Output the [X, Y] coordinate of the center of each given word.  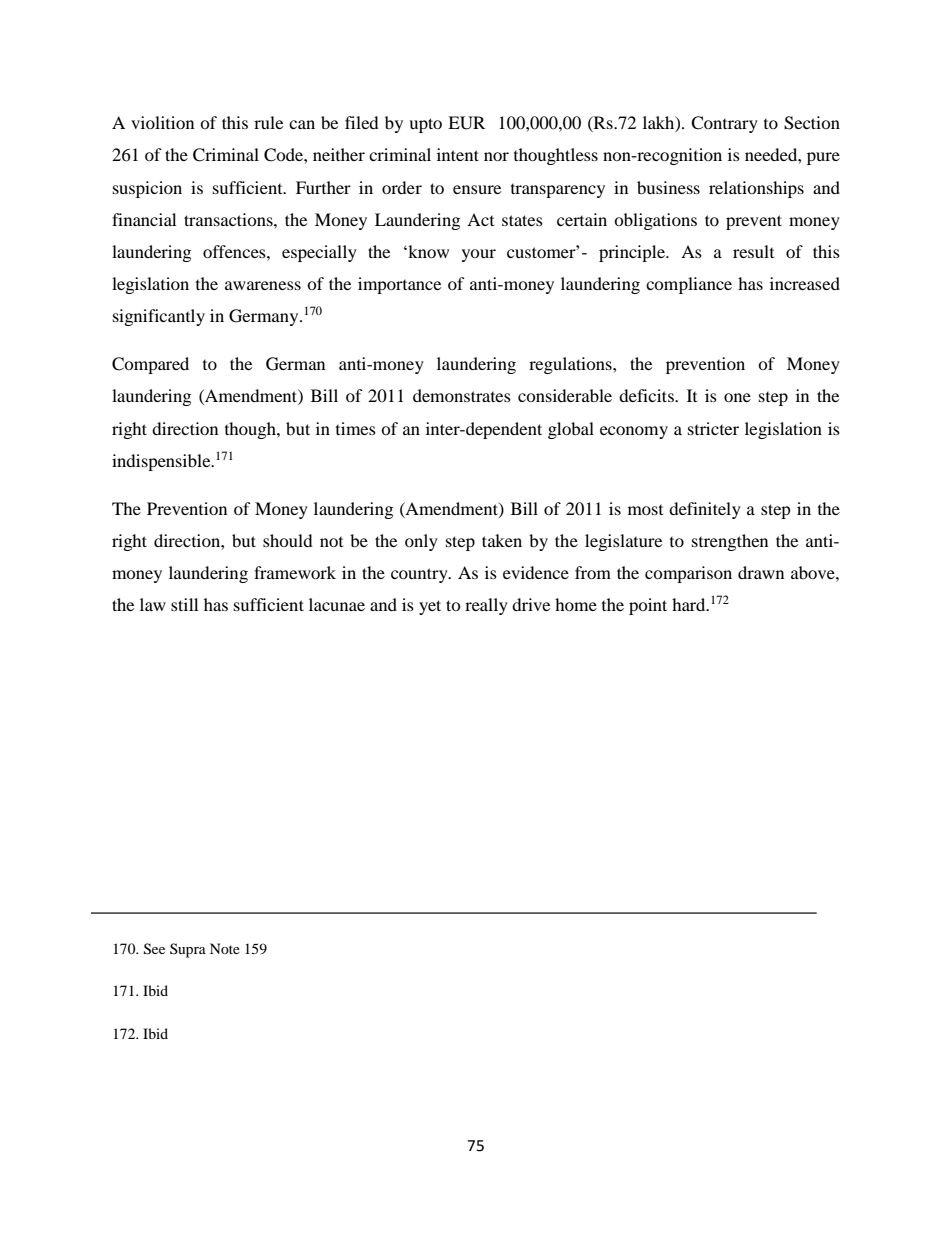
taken [502, 540]
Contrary [724, 124]
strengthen [730, 542]
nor [496, 156]
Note [225, 948]
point [648, 606]
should [288, 540]
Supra [188, 950]
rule [268, 122]
